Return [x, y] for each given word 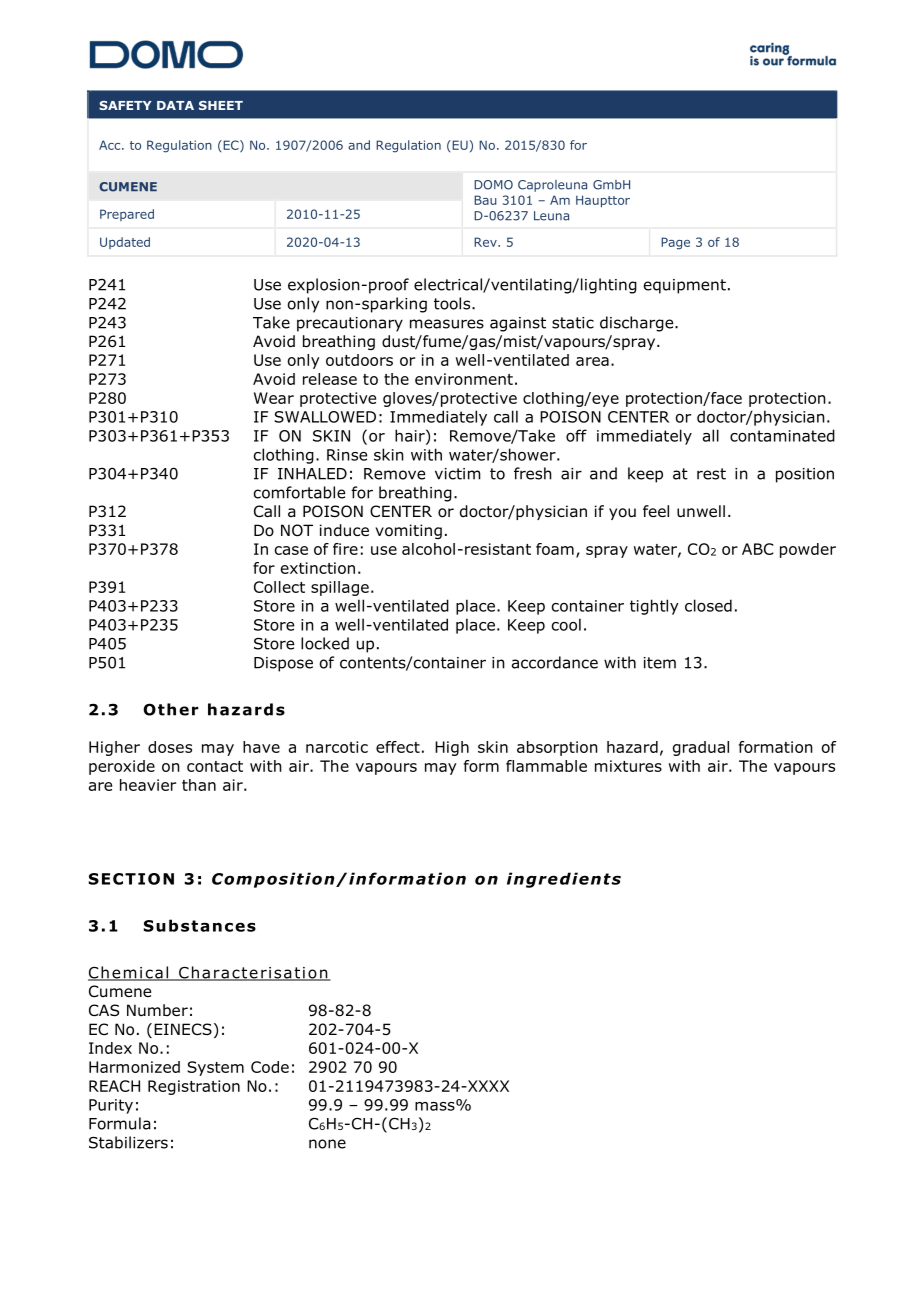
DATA [175, 105]
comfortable [299, 492]
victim [458, 474]
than [199, 785]
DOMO [493, 185]
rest [711, 474]
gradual [701, 748]
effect [398, 747]
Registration [194, 1087]
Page [675, 243]
